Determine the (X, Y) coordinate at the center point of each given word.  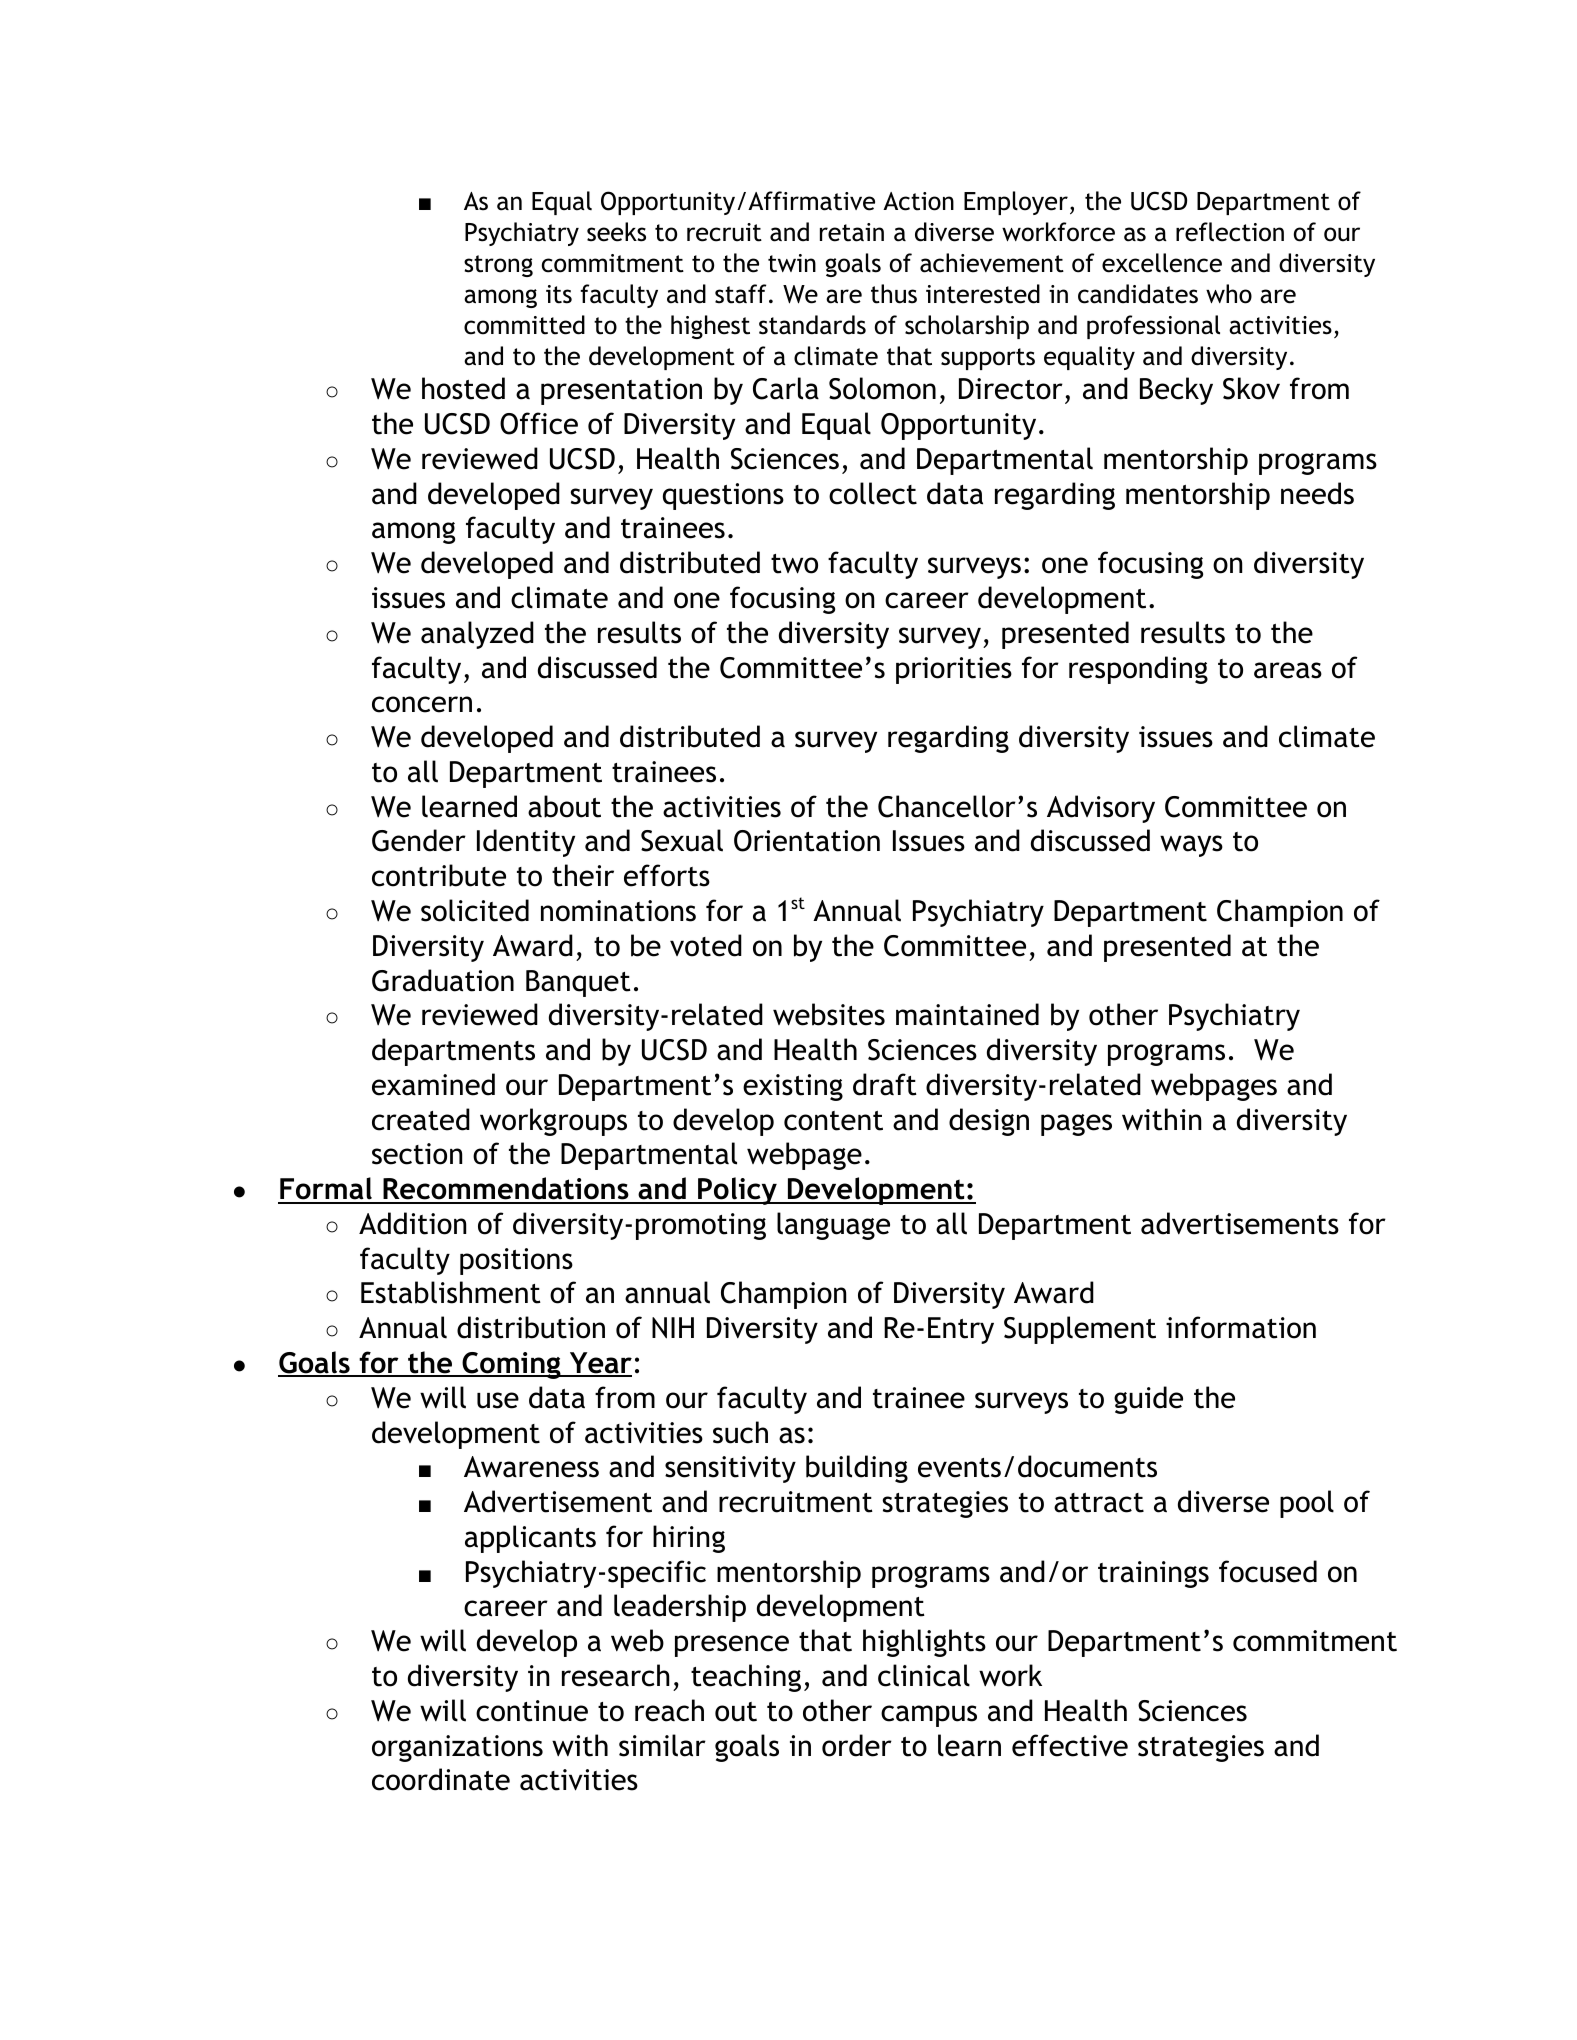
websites (829, 1014)
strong (498, 266)
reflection (1230, 232)
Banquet (578, 983)
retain (852, 232)
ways (1191, 846)
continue (532, 1711)
